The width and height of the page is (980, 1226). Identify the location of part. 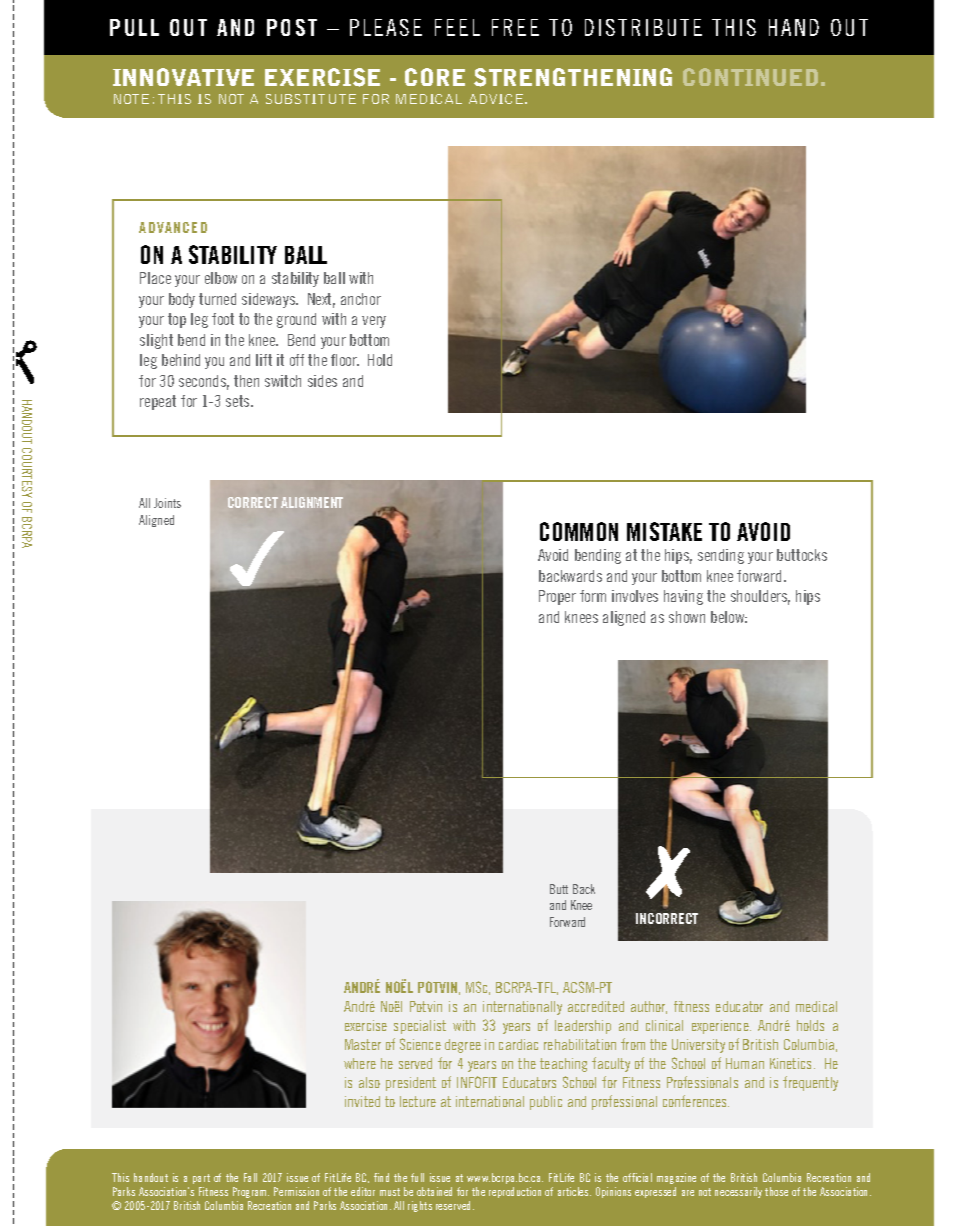
(201, 1179).
